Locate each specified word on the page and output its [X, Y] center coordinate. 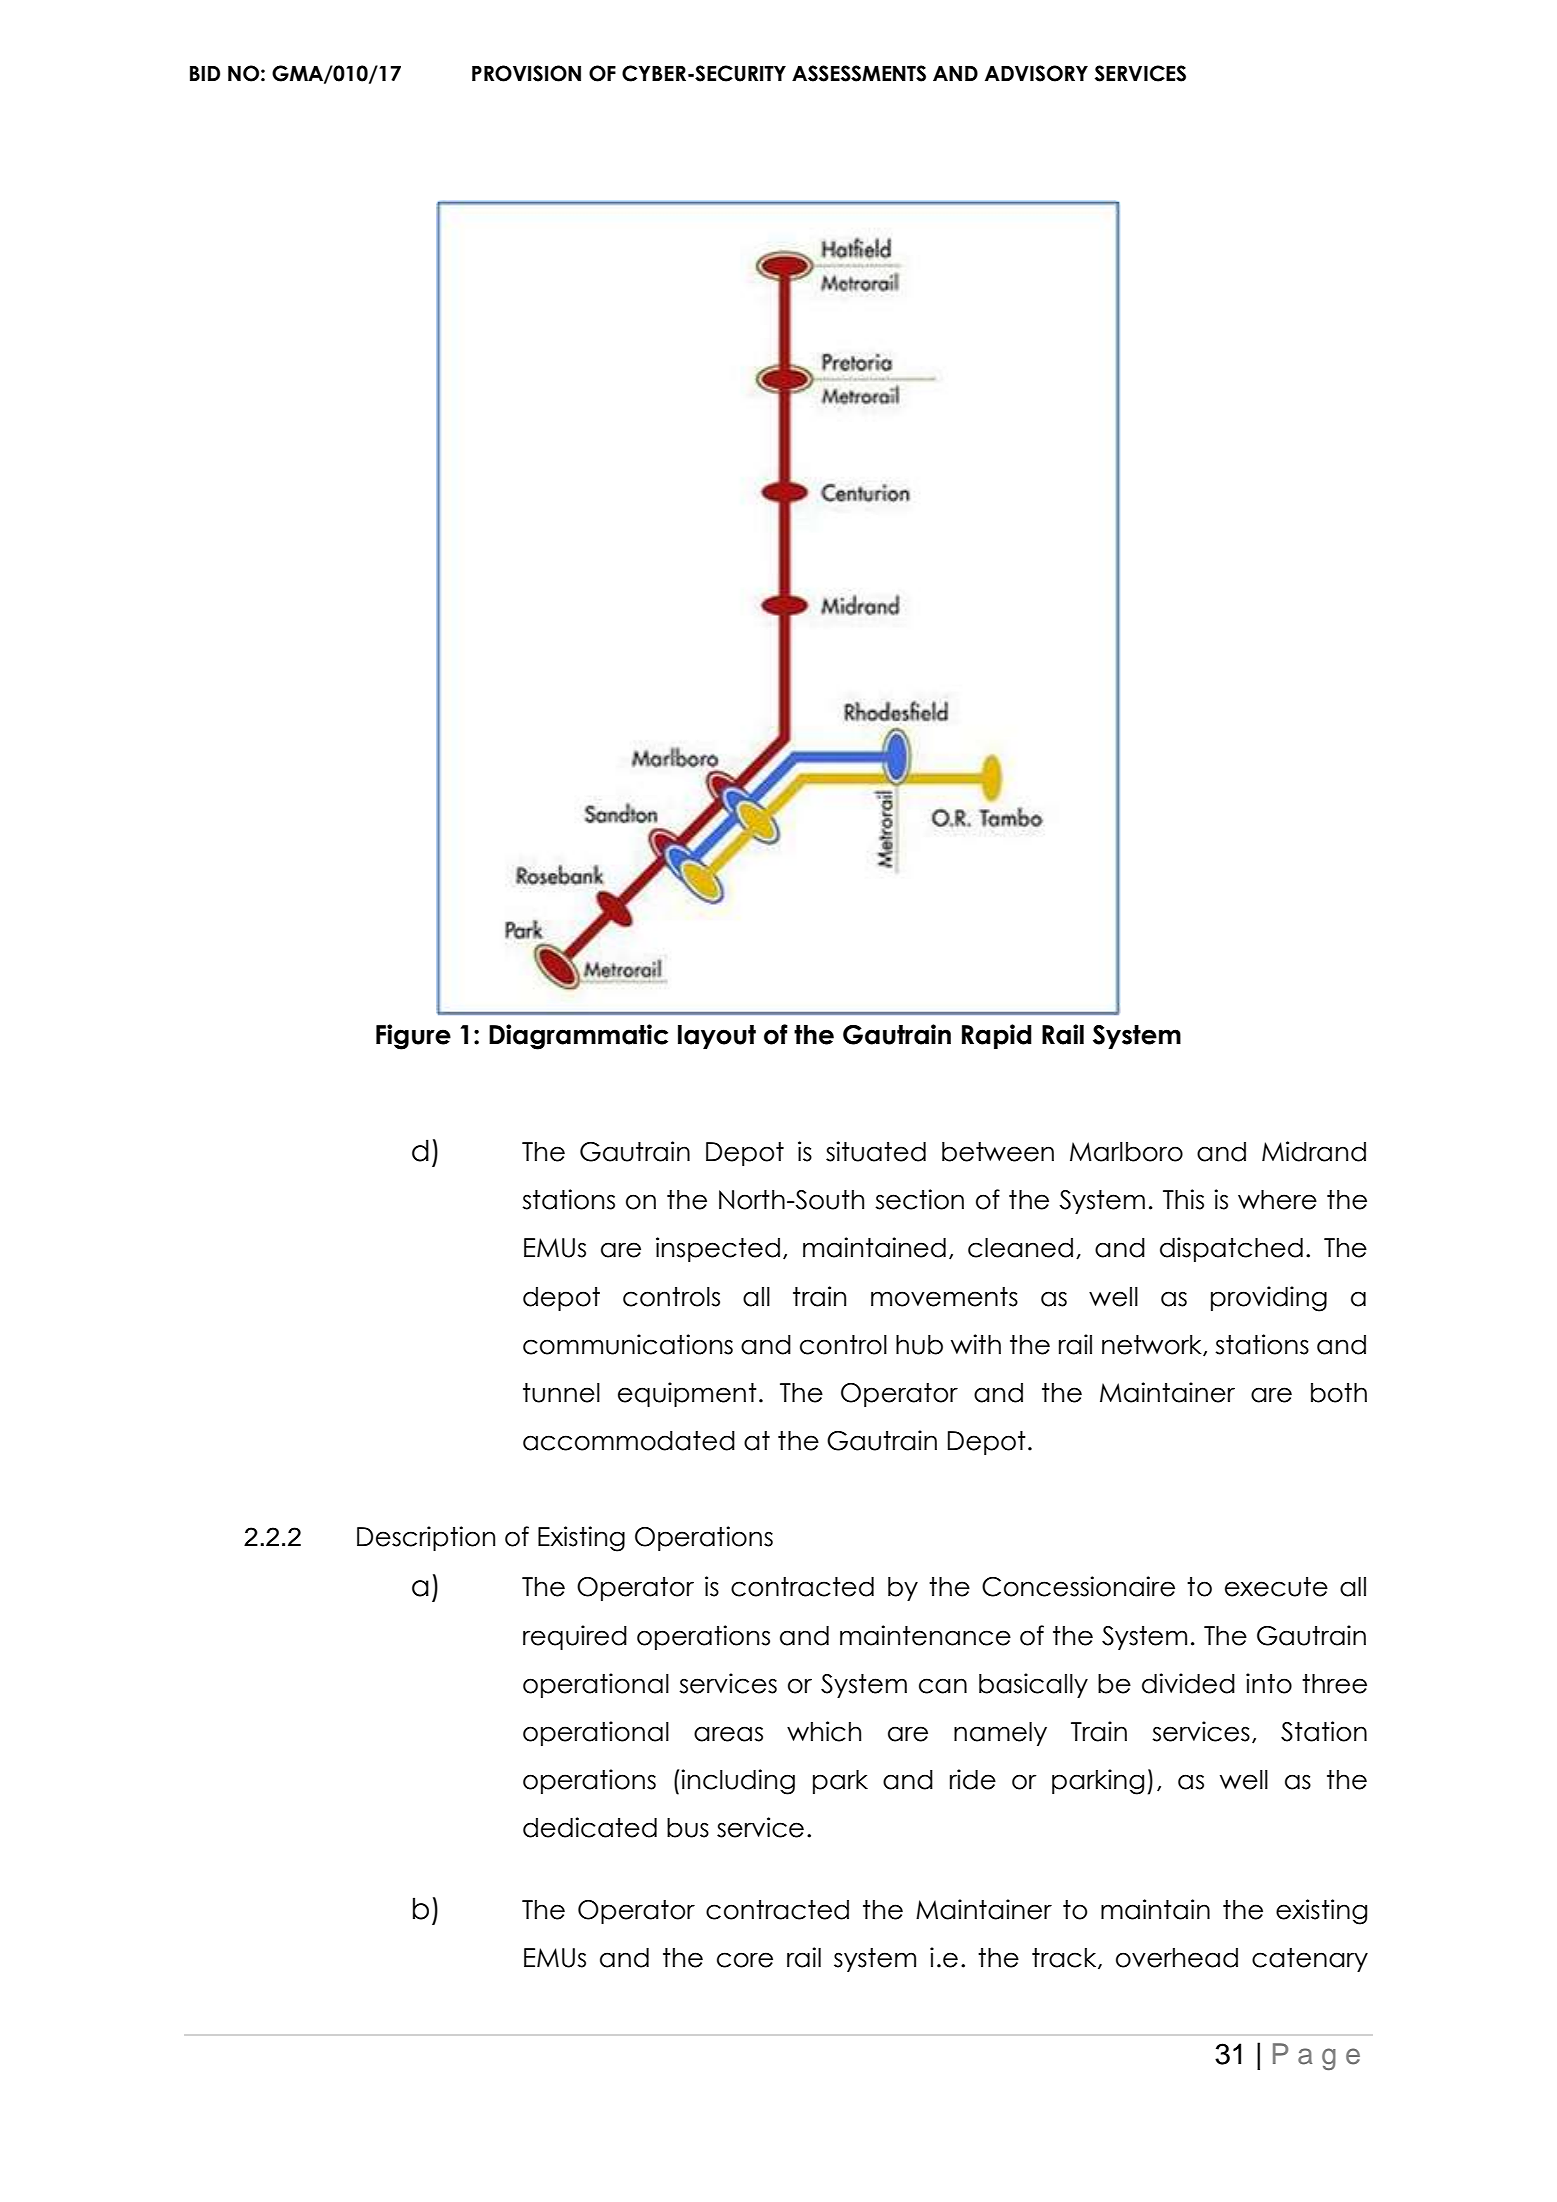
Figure [413, 1037]
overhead [1177, 1958]
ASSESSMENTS [859, 73]
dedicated [590, 1827]
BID [205, 73]
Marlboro [1126, 1152]
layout [717, 1037]
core [745, 1960]
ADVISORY [1036, 73]
